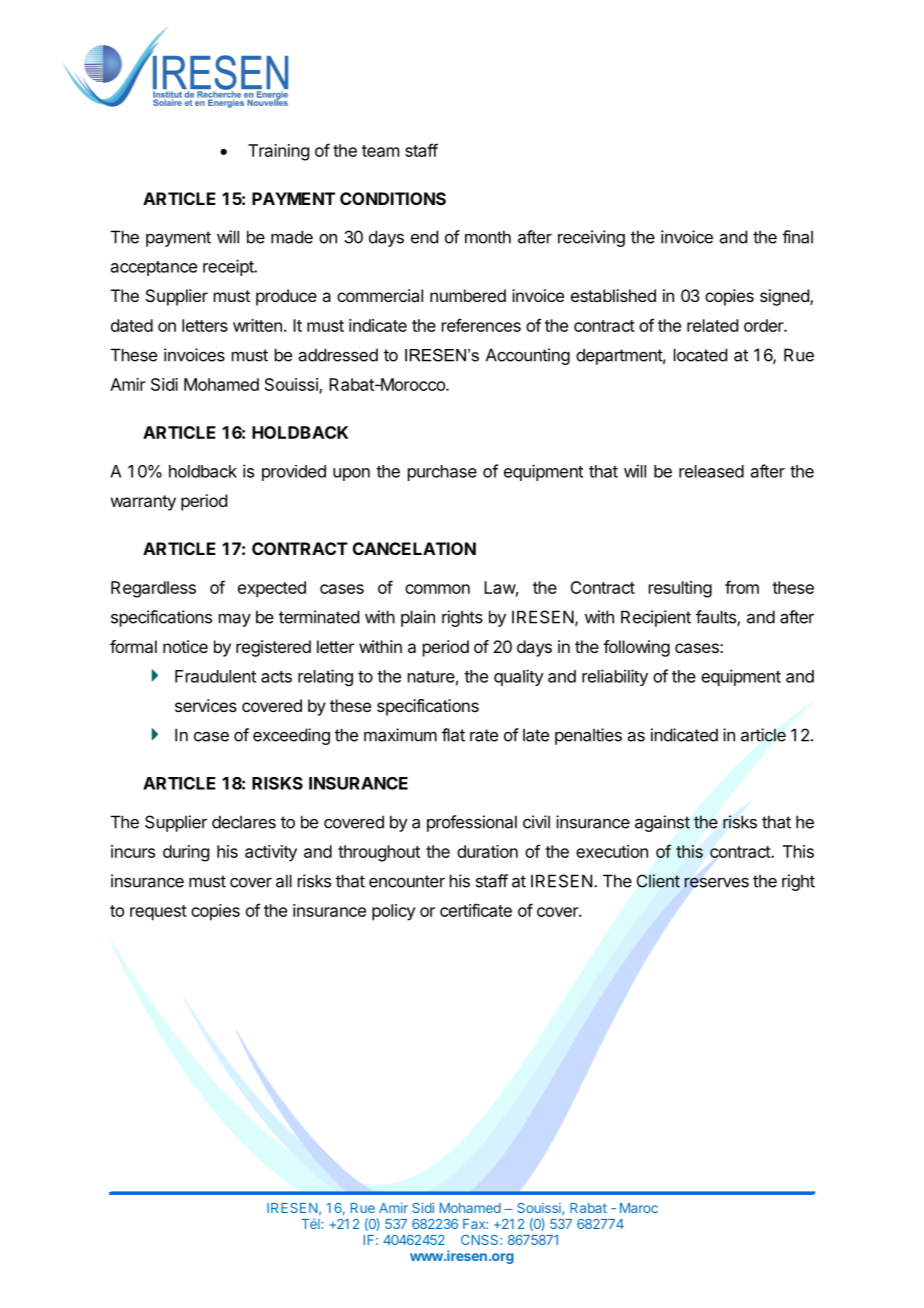 The height and width of the screenshot is (1308, 924). I want to click on during, so click(186, 853).
